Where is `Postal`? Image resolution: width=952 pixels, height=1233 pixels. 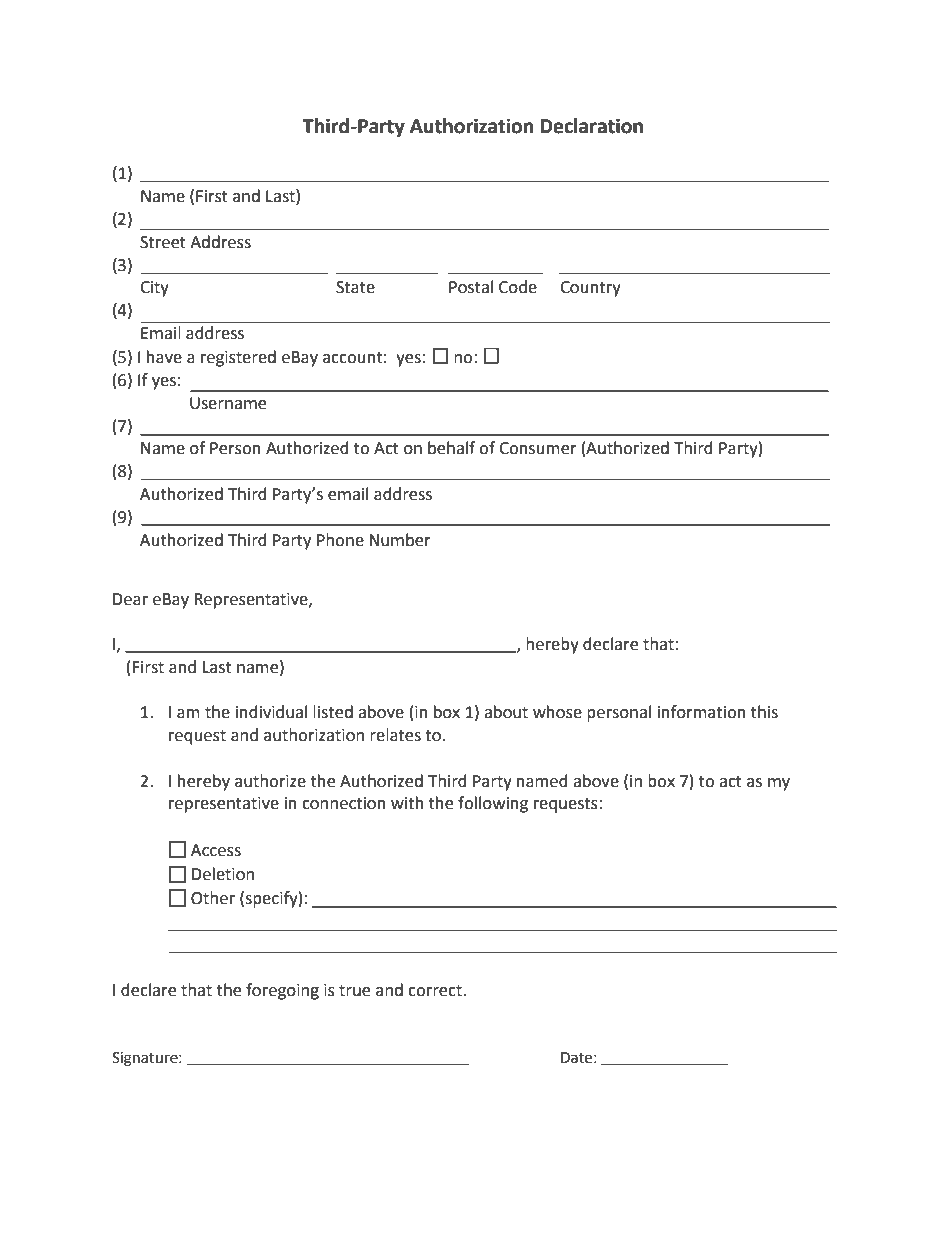 Postal is located at coordinates (471, 287).
